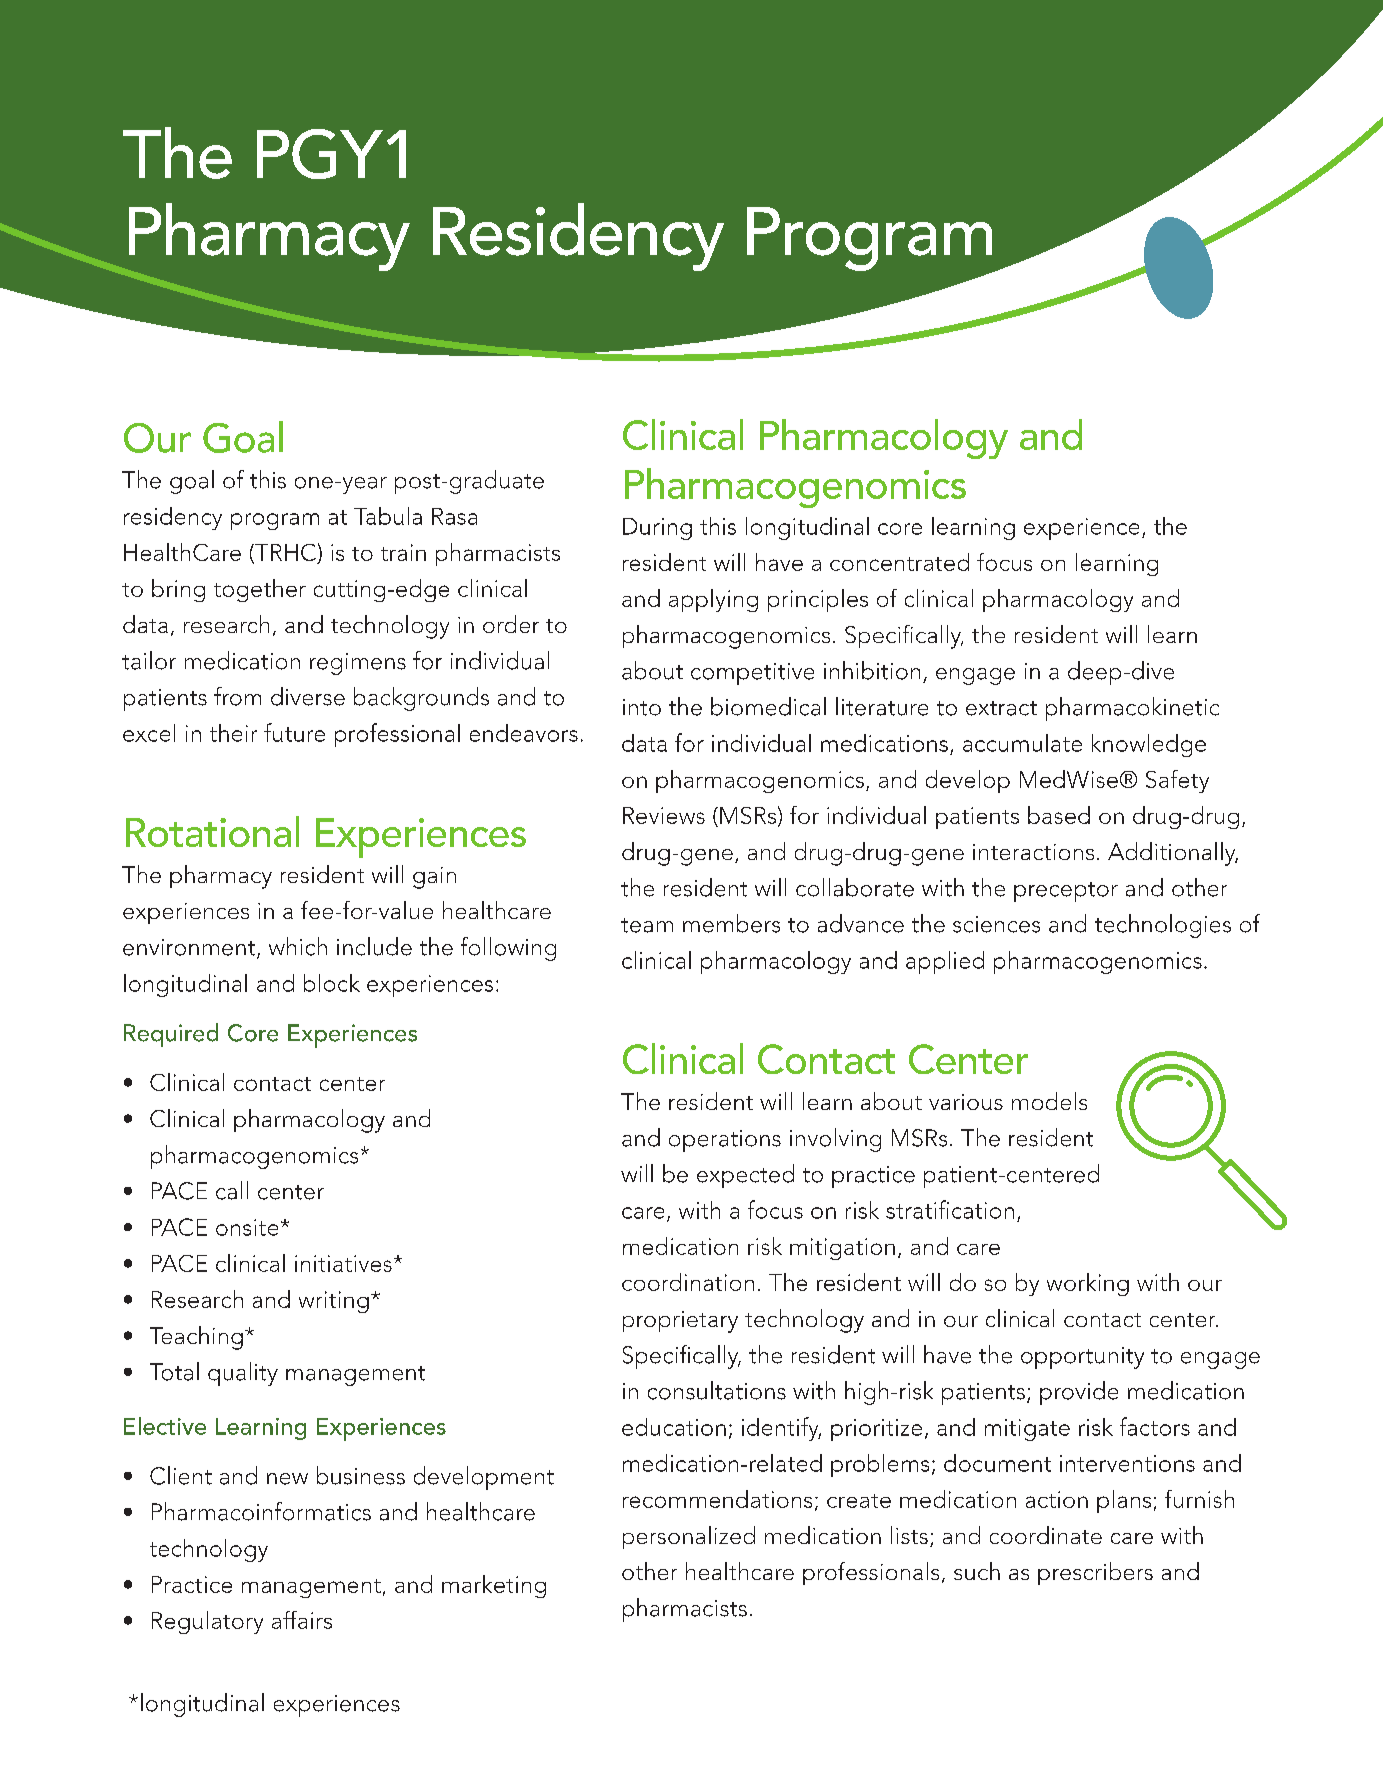 The height and width of the screenshot is (1790, 1383). I want to click on affairs, so click(302, 1620).
